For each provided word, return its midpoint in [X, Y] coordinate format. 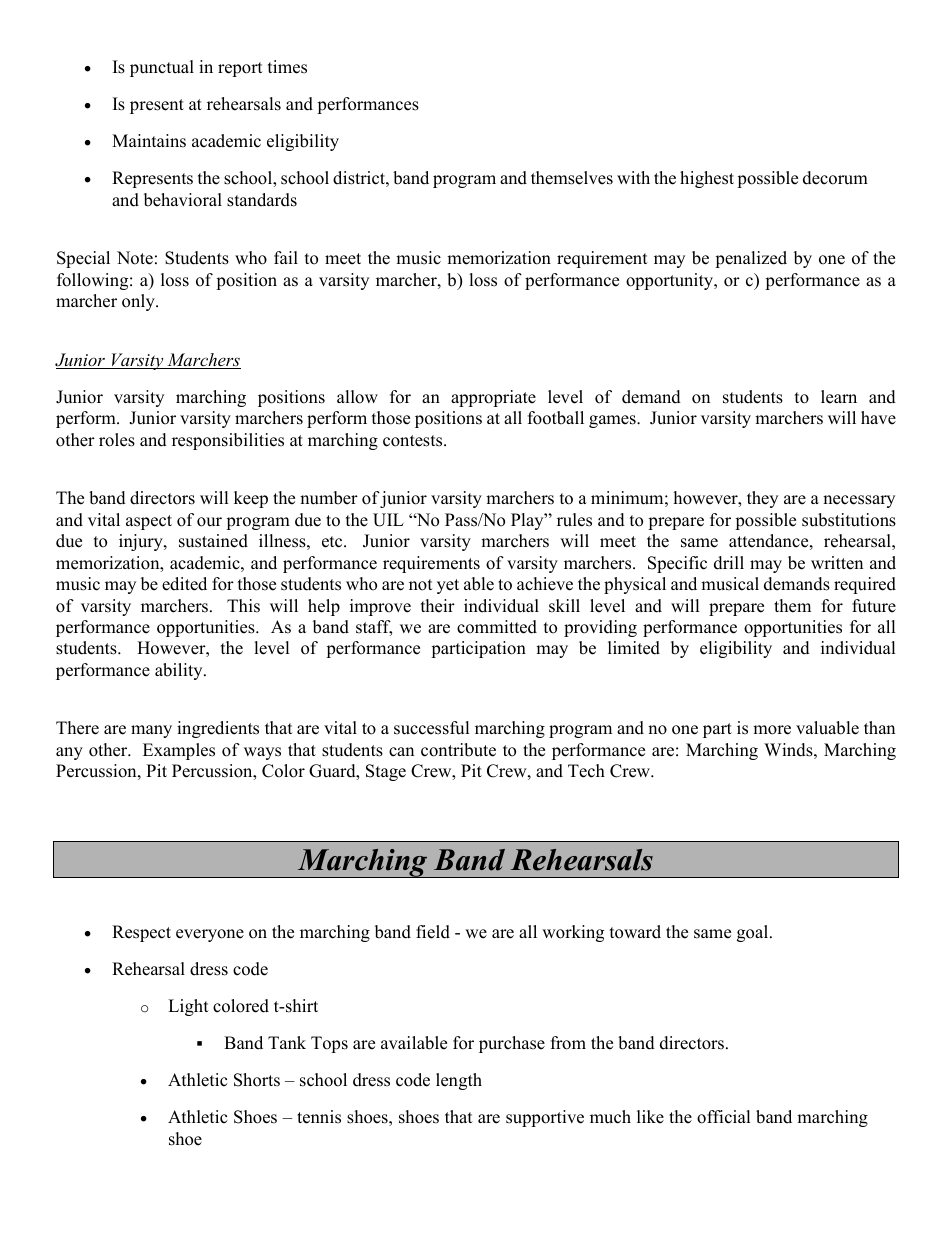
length [459, 1081]
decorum [835, 178]
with [633, 177]
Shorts [257, 1080]
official [724, 1117]
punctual [162, 68]
